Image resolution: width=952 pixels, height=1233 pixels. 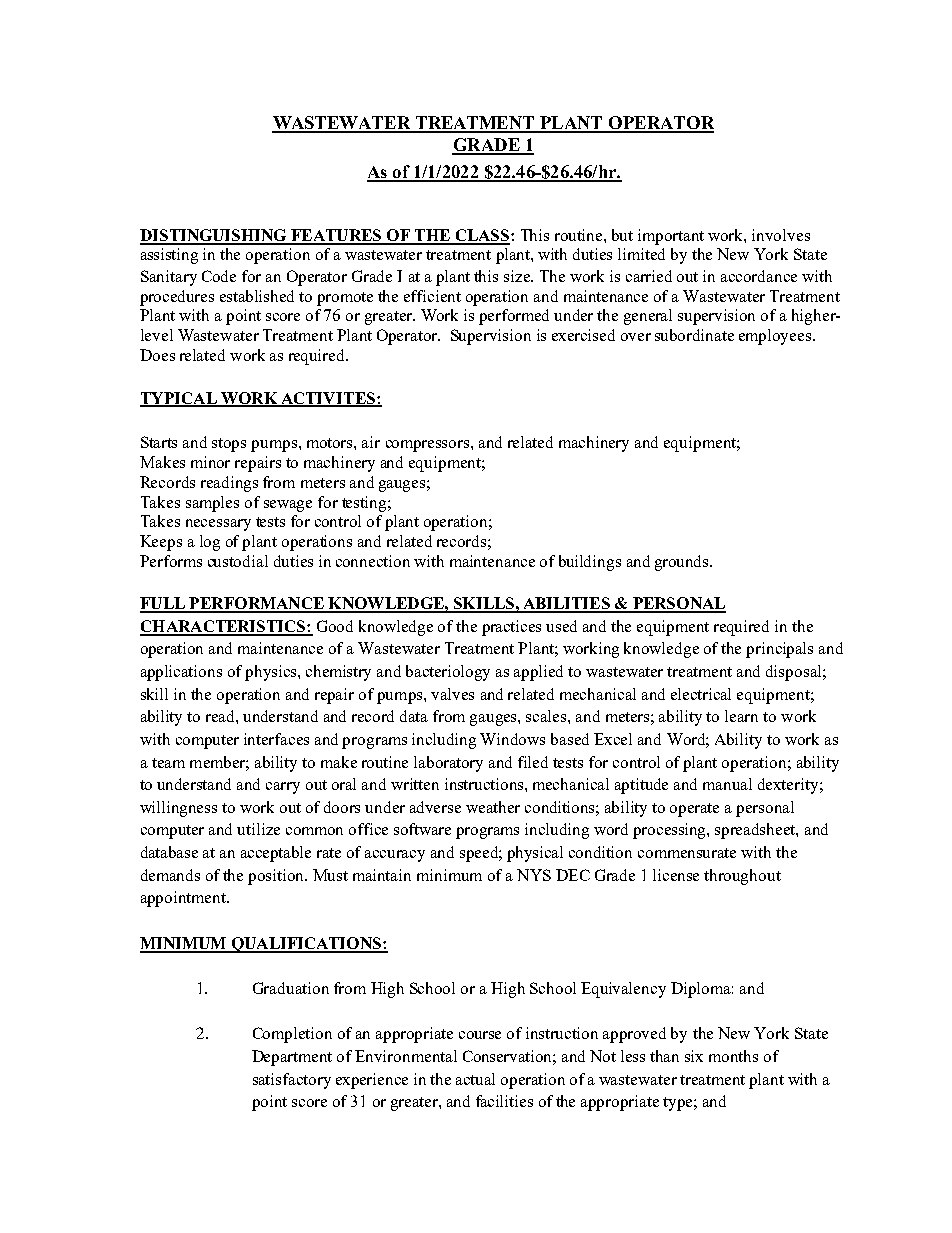 I want to click on electrical, so click(x=701, y=694).
